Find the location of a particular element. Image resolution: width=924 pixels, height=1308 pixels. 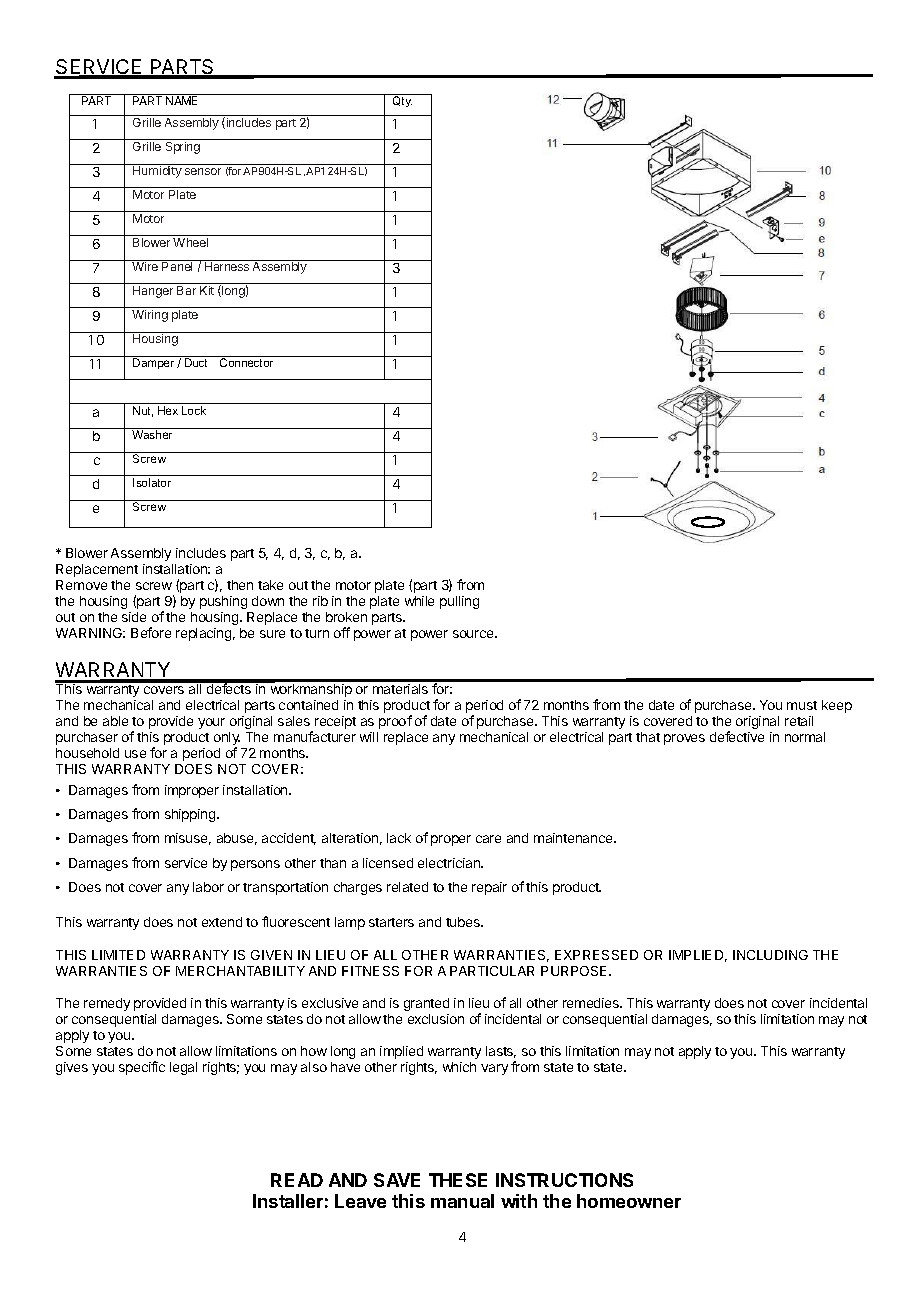

Installer is located at coordinates (288, 1201).
